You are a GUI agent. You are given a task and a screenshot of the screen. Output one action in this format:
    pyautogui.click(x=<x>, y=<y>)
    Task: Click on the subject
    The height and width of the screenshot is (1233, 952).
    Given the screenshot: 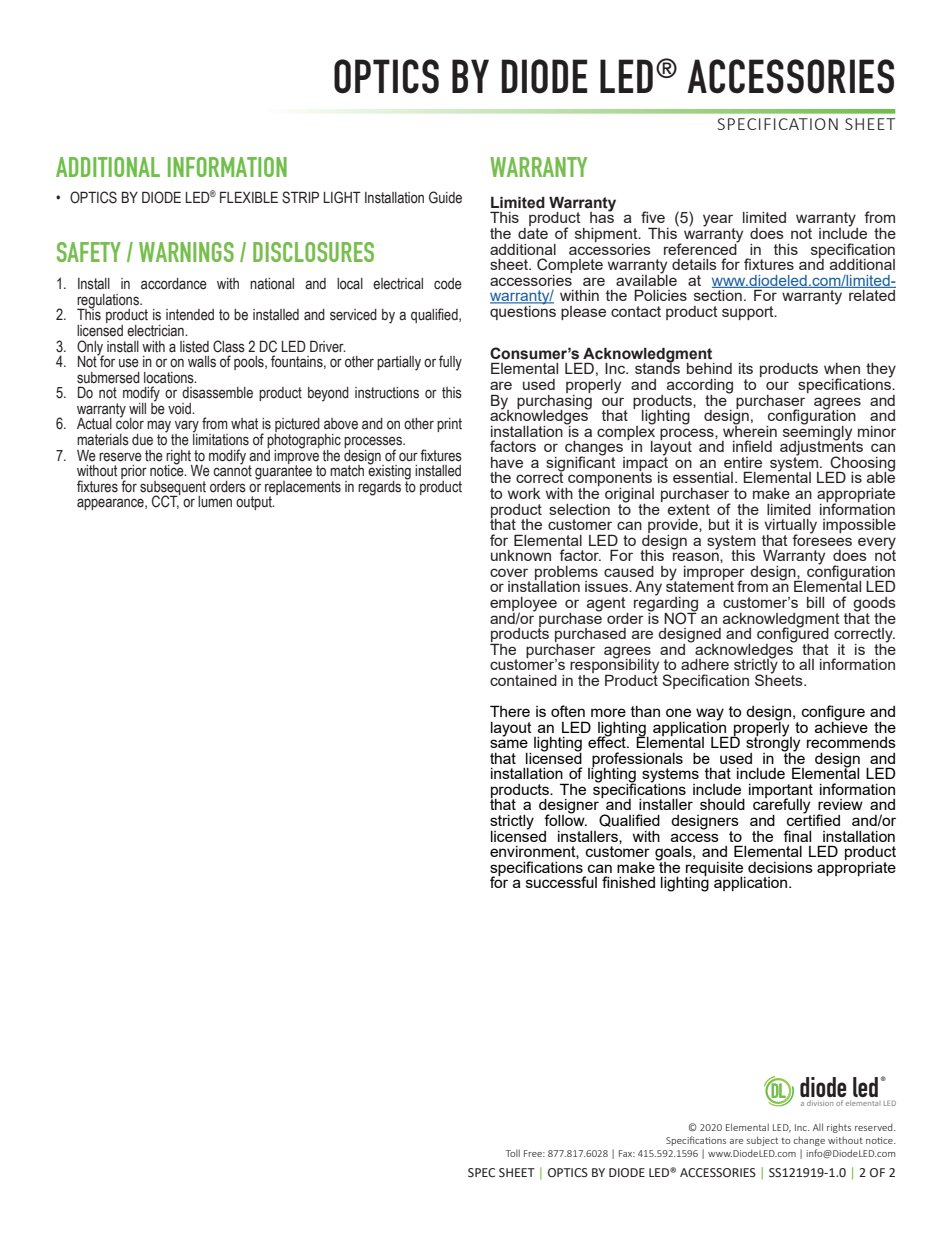 What is the action you would take?
    pyautogui.click(x=762, y=1141)
